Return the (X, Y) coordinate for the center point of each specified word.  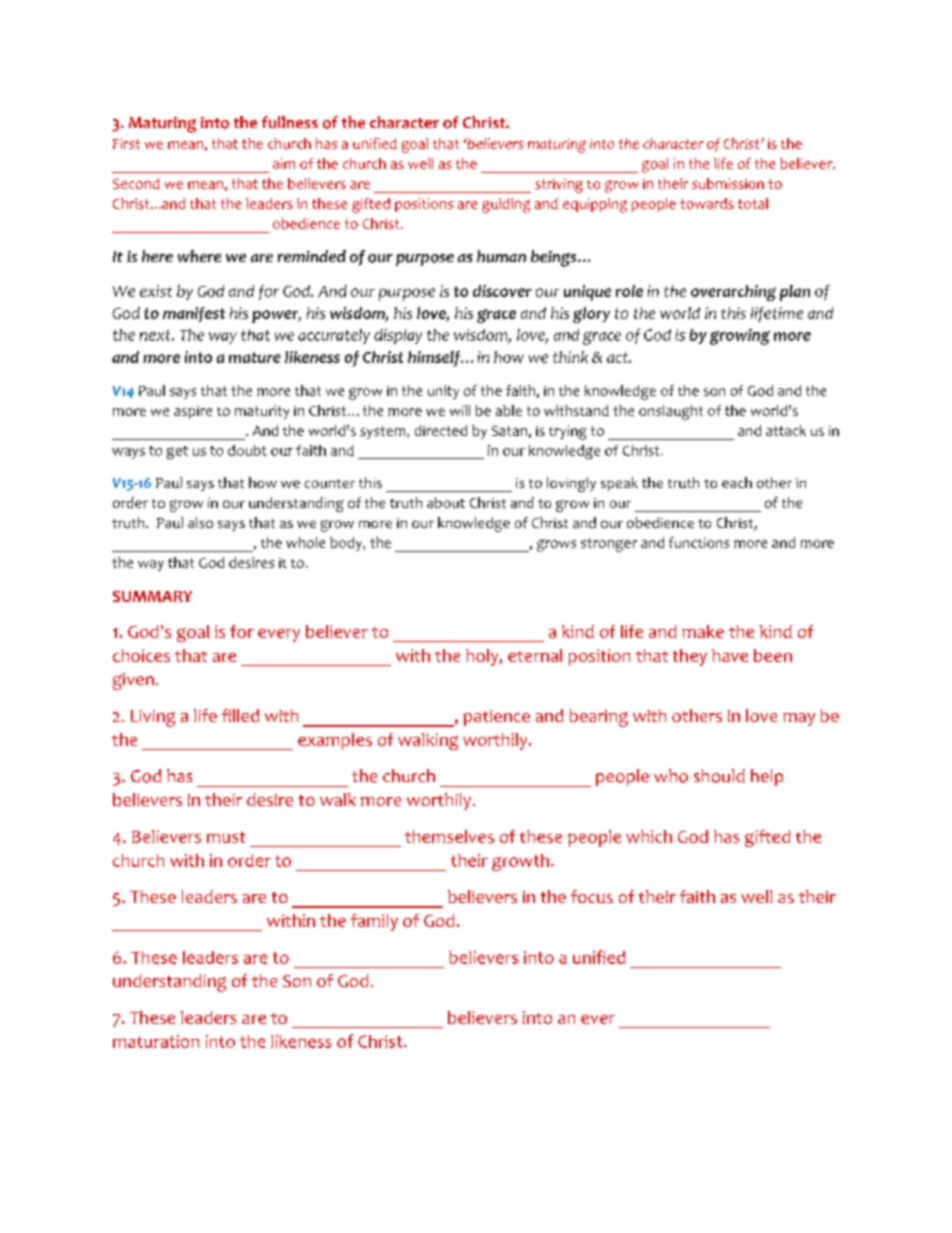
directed (441, 430)
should (719, 776)
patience (497, 718)
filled (240, 715)
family (374, 922)
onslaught (671, 412)
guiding (506, 205)
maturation (156, 1041)
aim (284, 163)
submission (728, 183)
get (177, 452)
